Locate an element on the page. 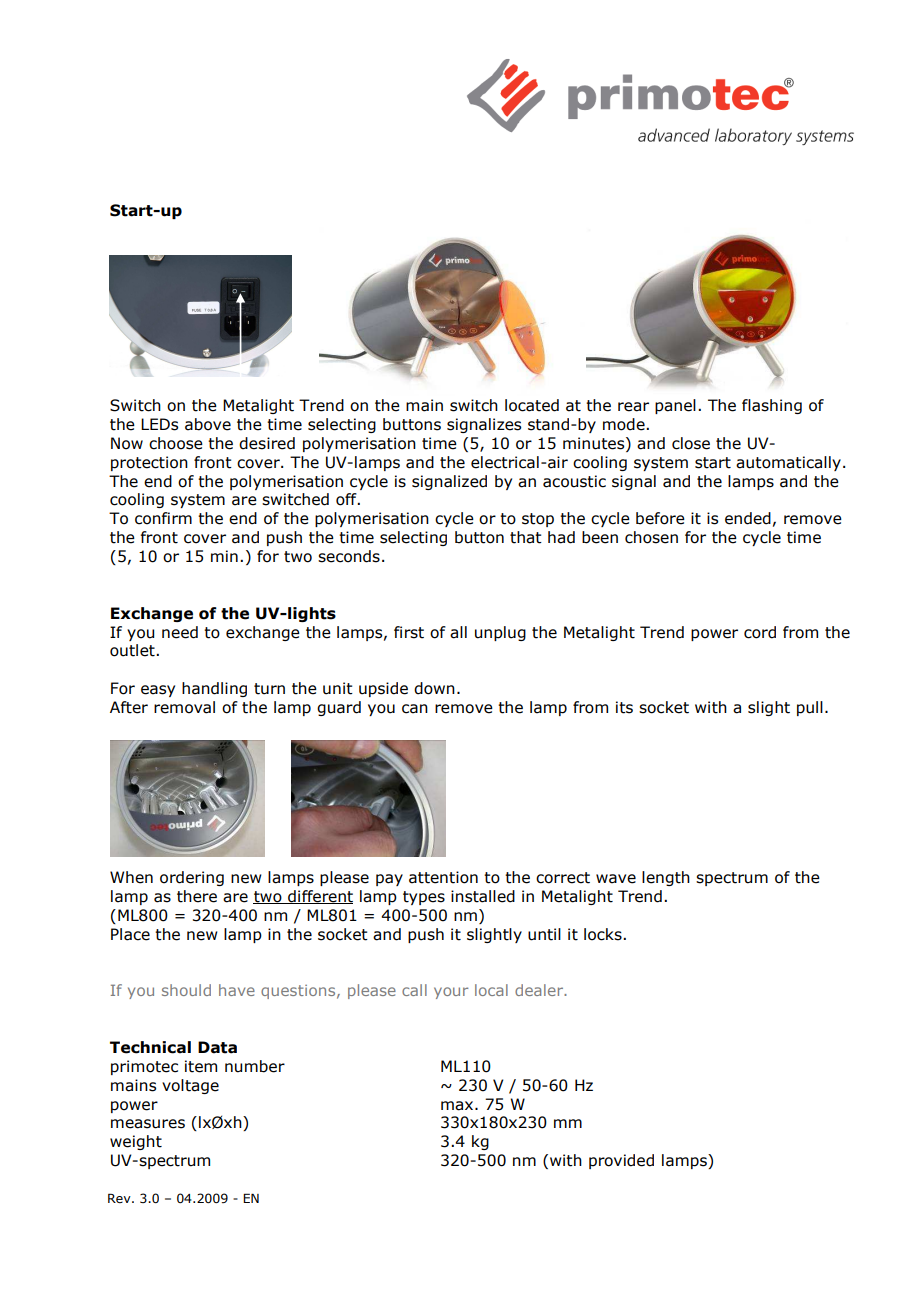 The width and height of the page is (924, 1308). above is located at coordinates (208, 424).
